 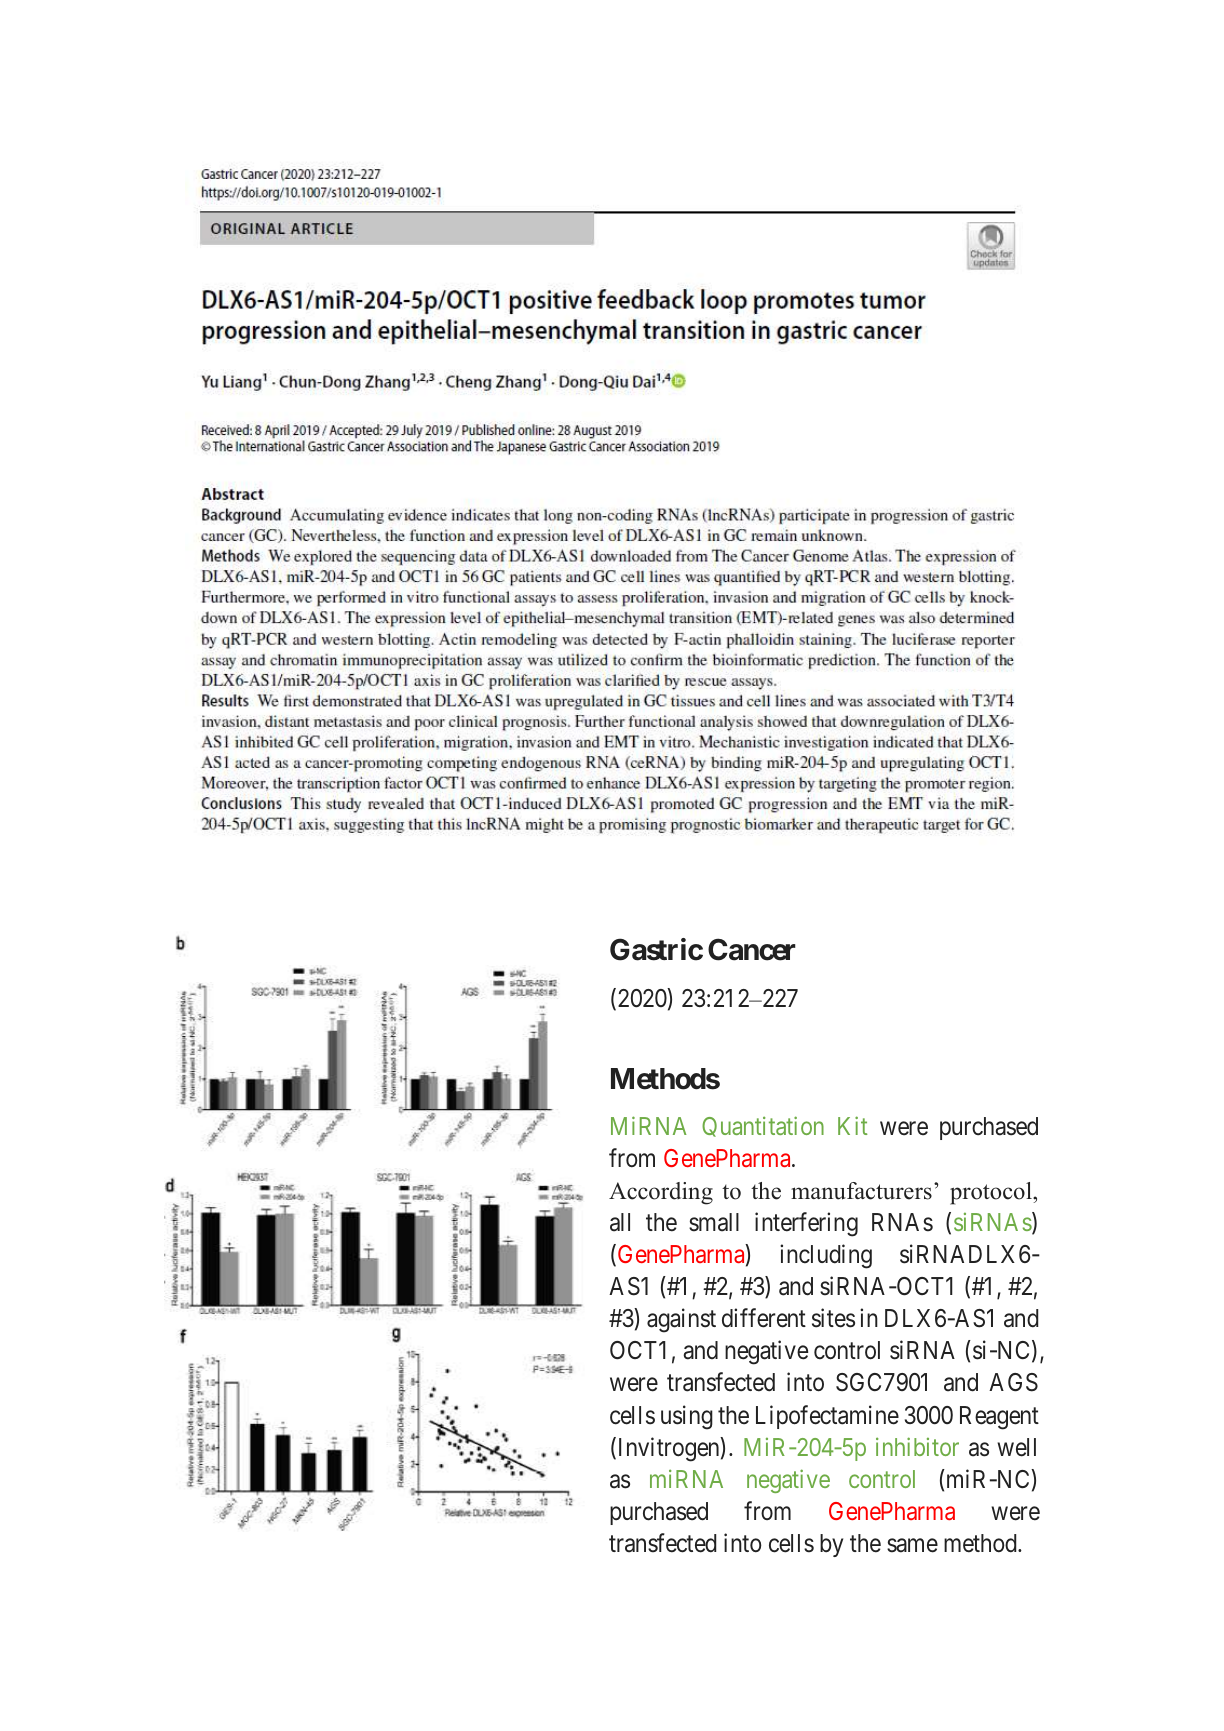 I want to click on AGS, so click(x=1013, y=1382).
